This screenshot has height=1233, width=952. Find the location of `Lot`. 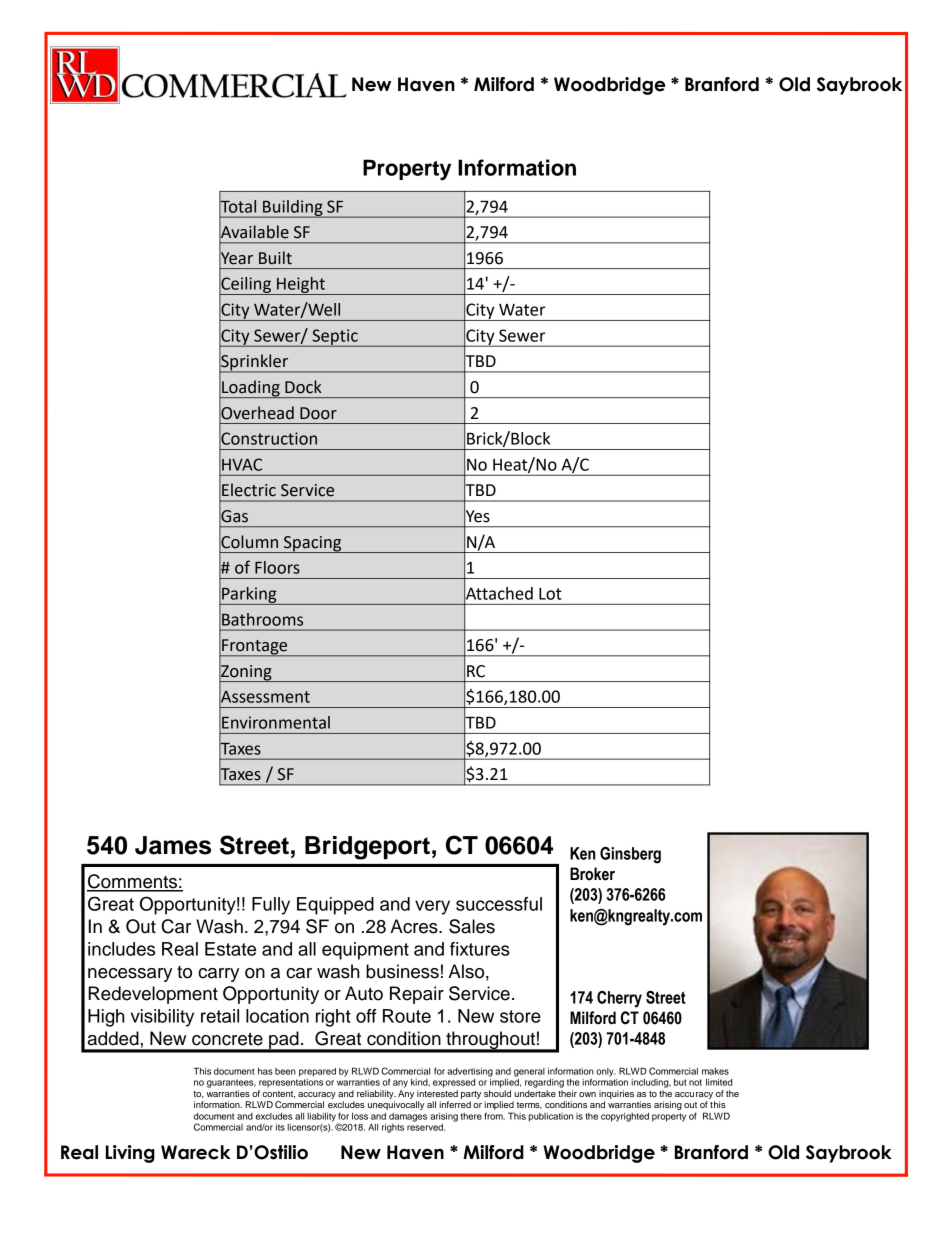

Lot is located at coordinates (550, 594).
